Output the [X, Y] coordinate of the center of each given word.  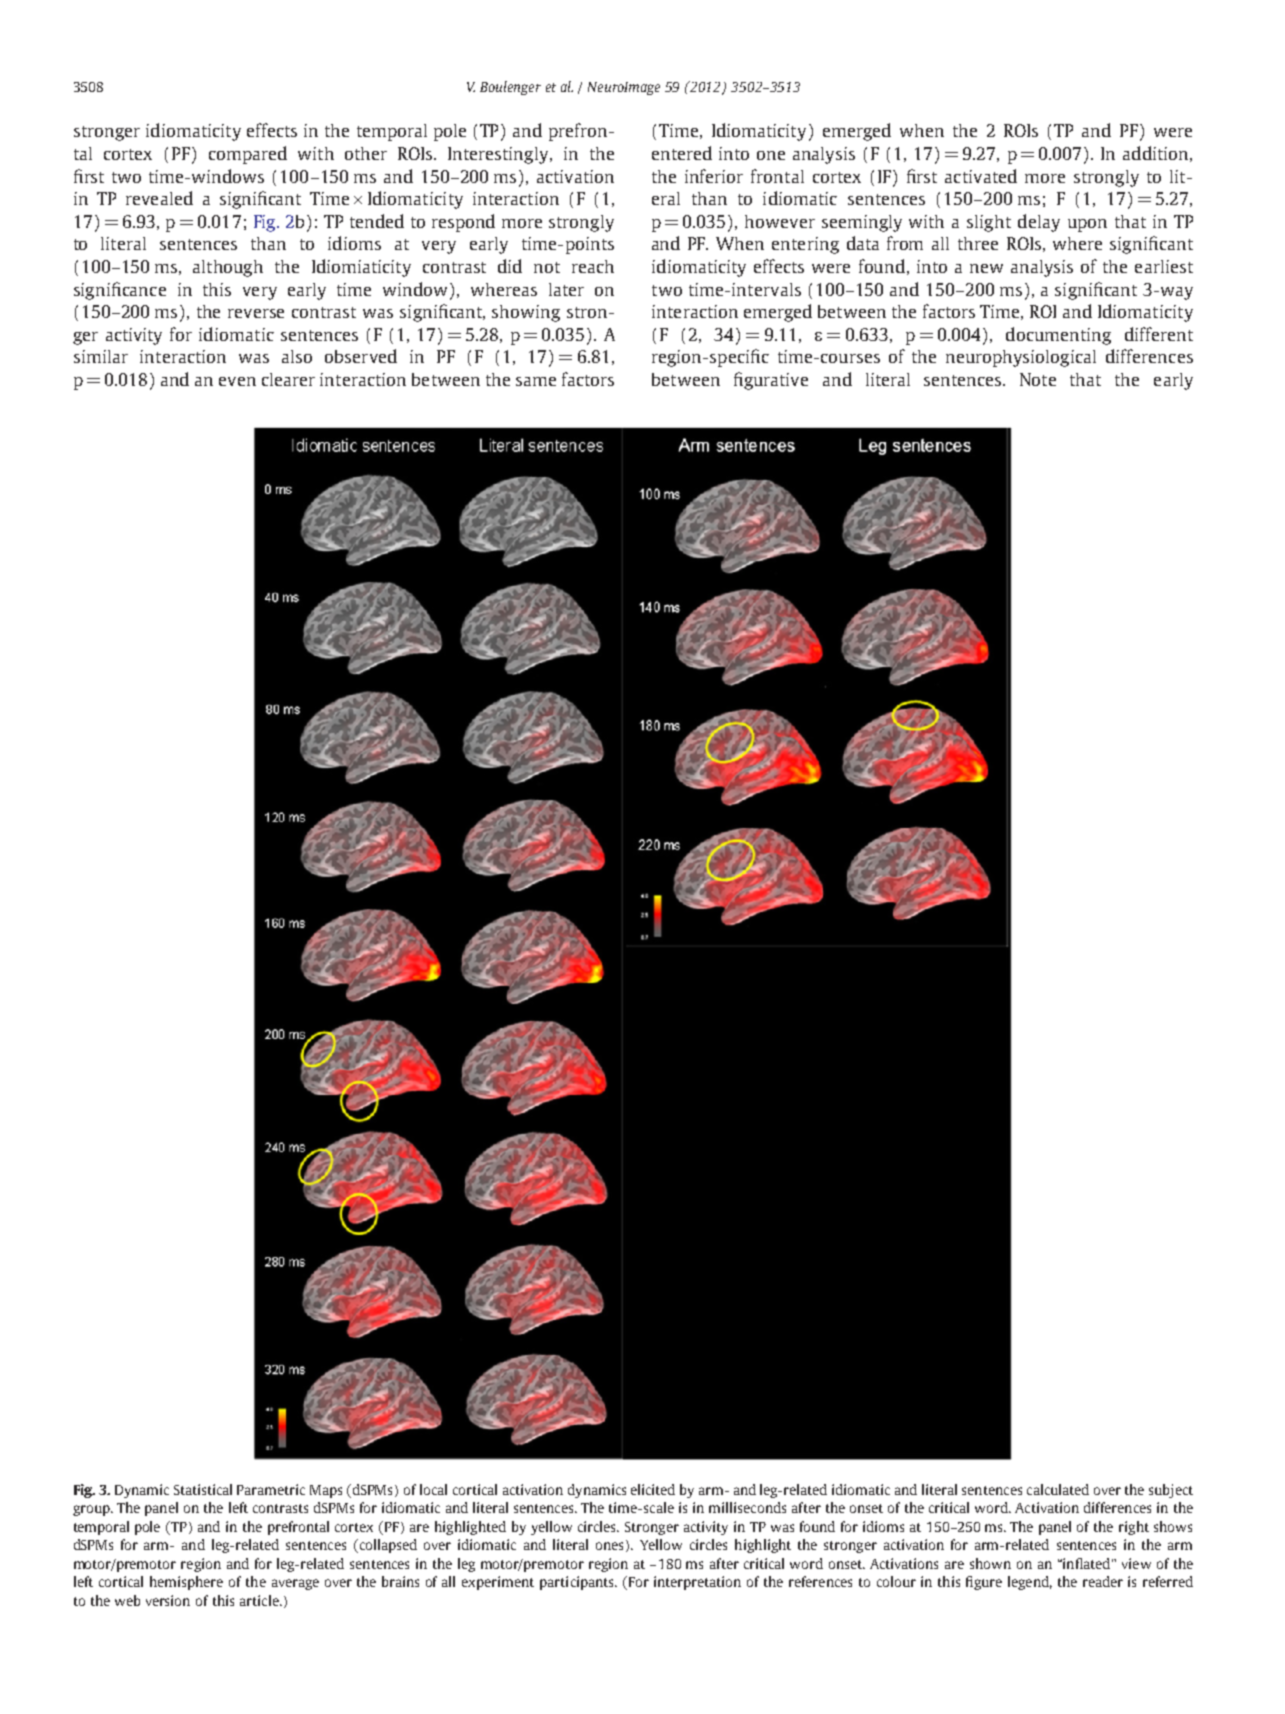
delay [1039, 223]
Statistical [203, 1489]
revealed [159, 198]
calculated [1058, 1489]
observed [361, 356]
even [237, 381]
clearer [288, 379]
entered [682, 153]
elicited [653, 1489]
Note [1038, 379]
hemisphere [186, 1583]
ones [609, 1546]
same [536, 381]
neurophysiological [1021, 358]
